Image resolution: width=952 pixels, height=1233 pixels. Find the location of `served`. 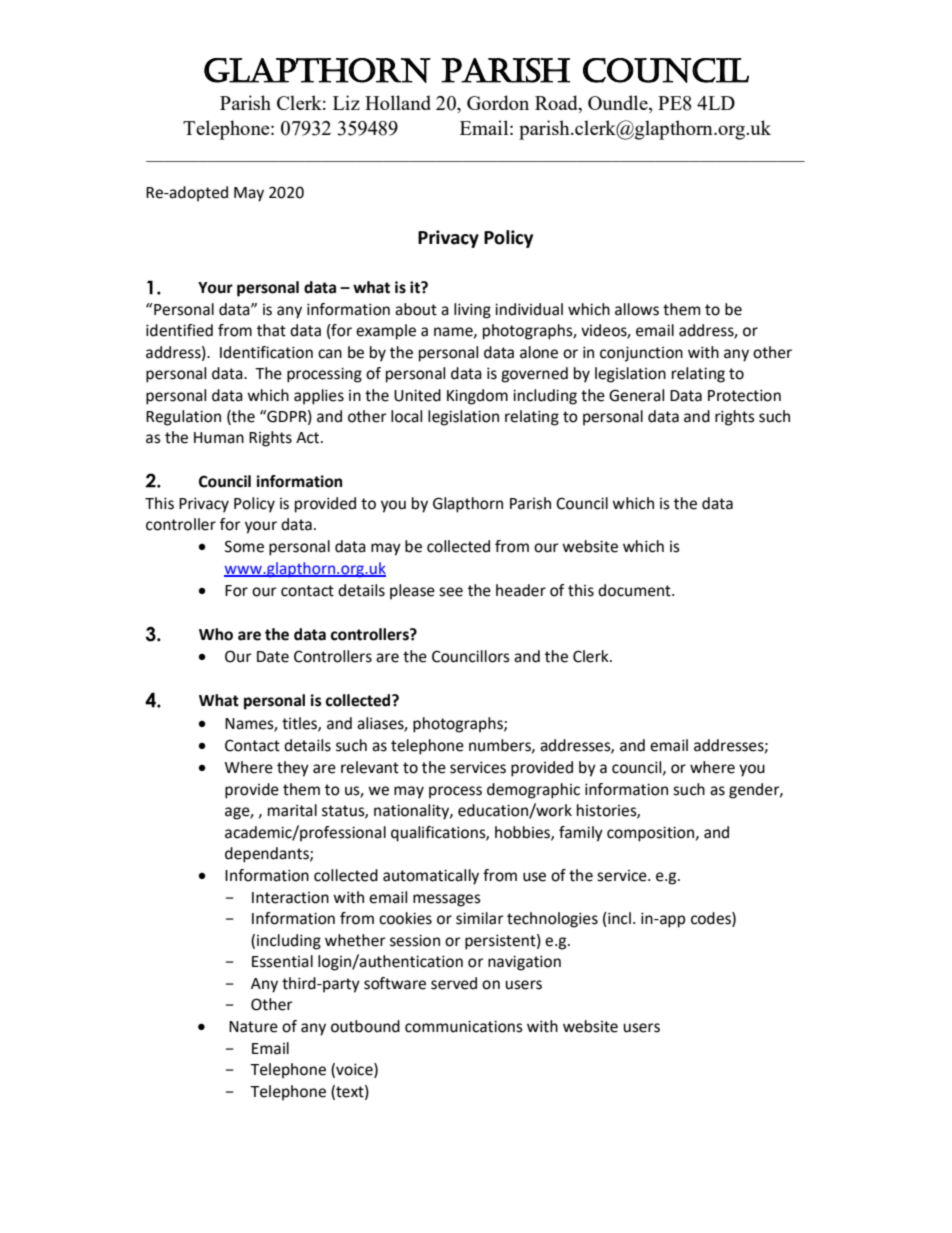

served is located at coordinates (454, 983).
